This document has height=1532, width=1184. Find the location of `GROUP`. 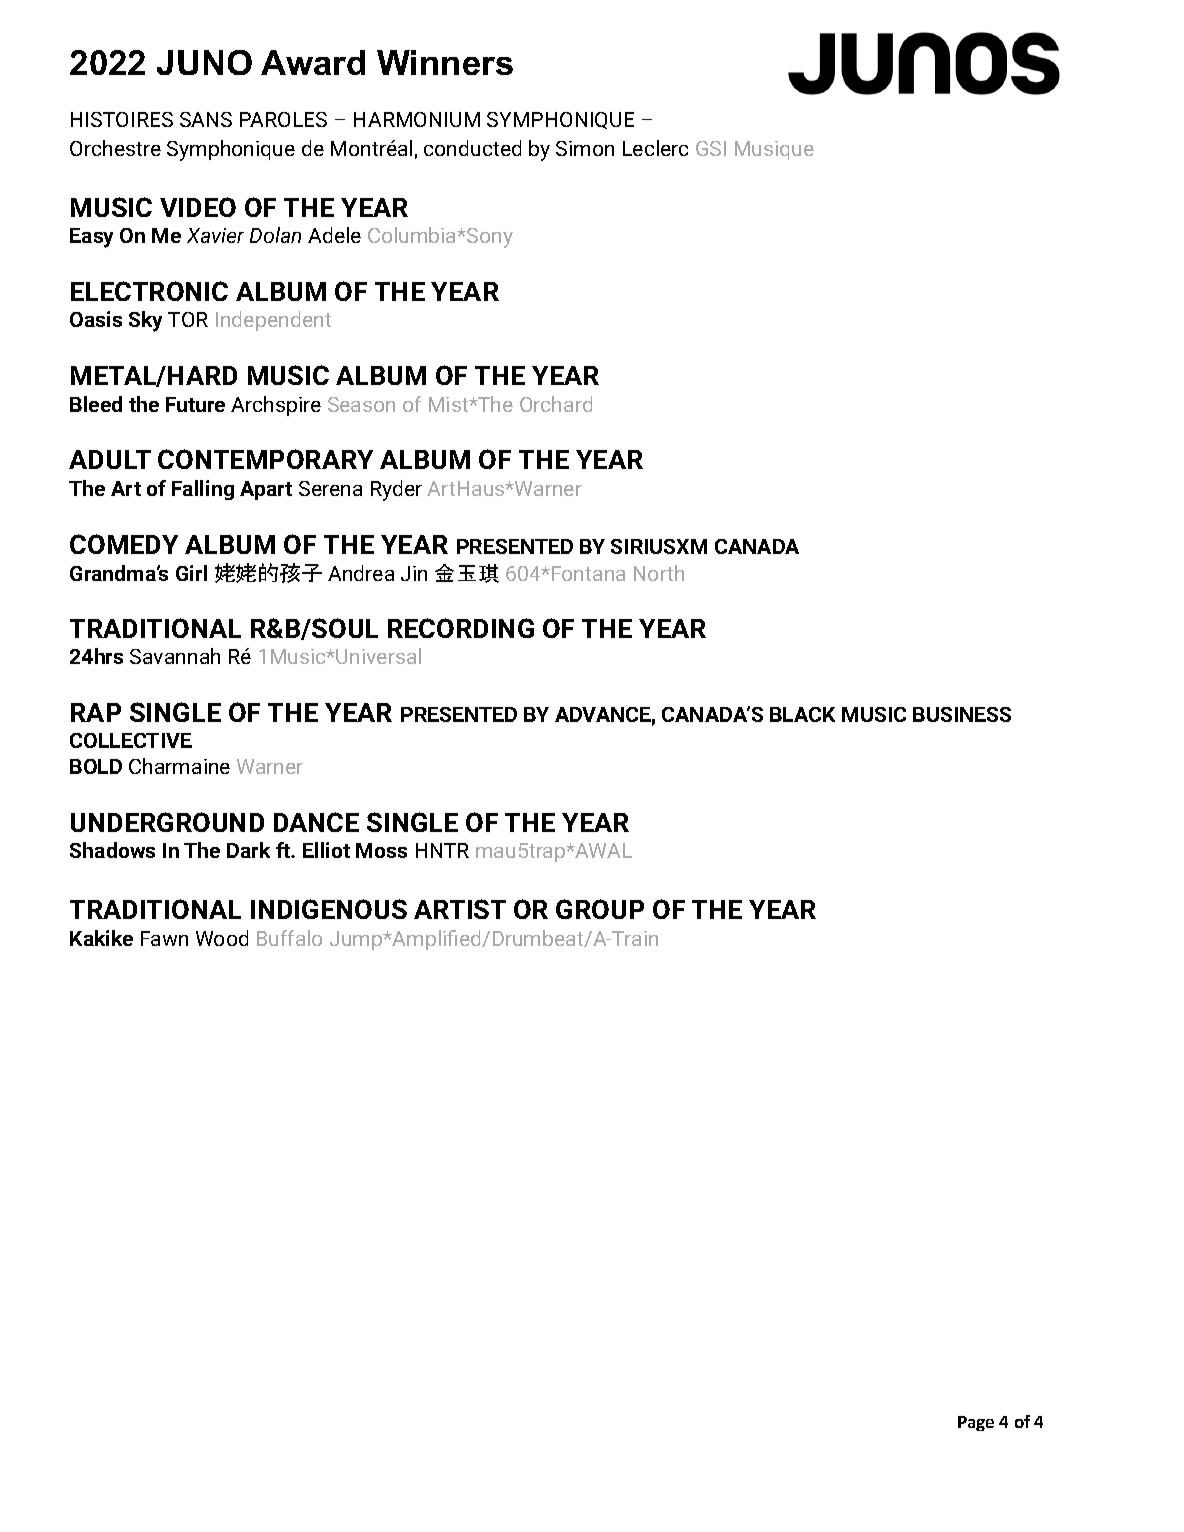

GROUP is located at coordinates (600, 909).
